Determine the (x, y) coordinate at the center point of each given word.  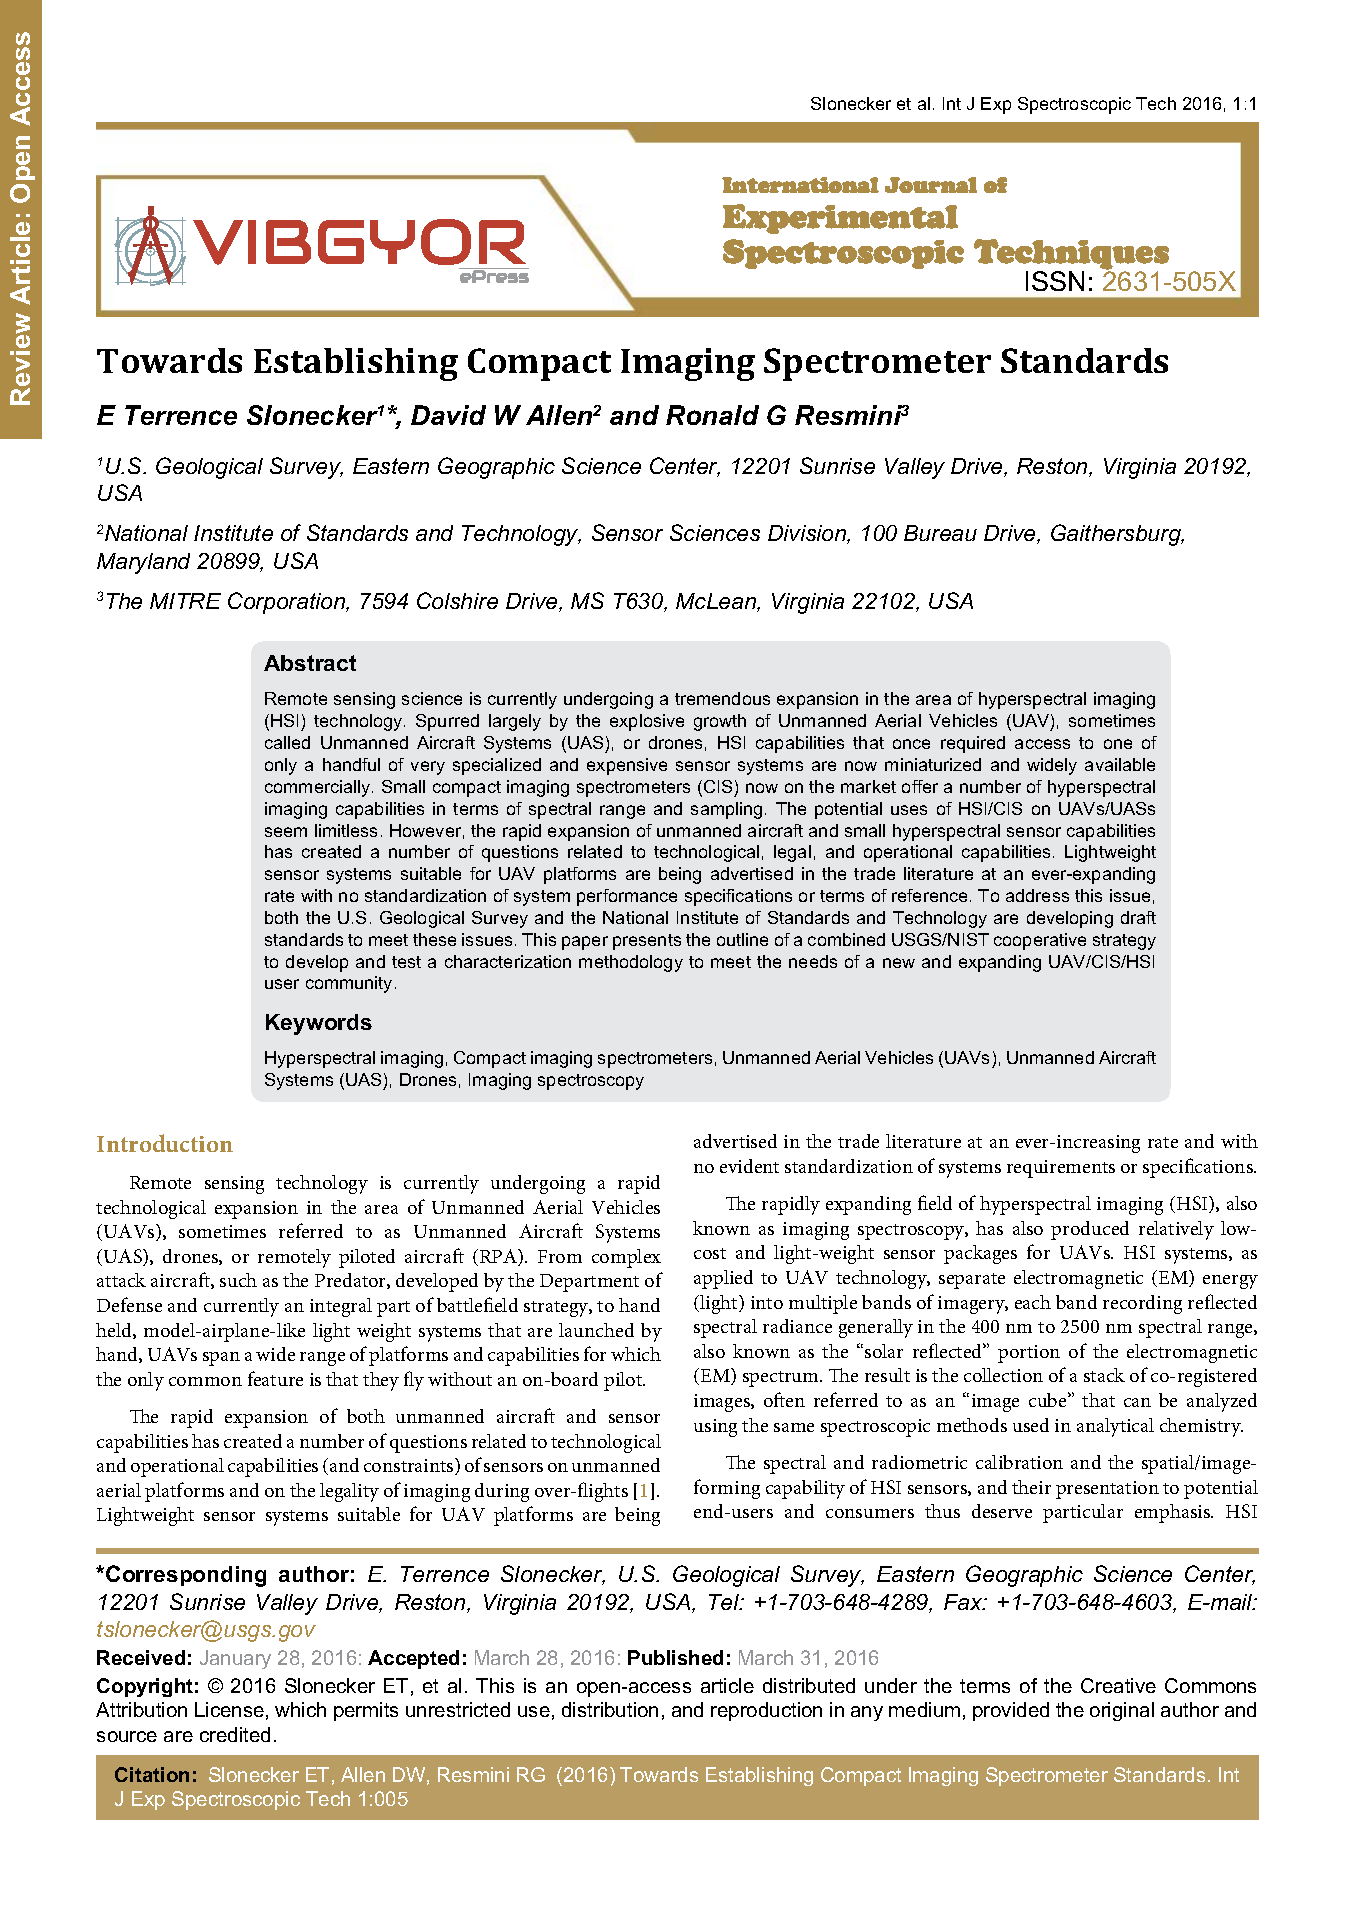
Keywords (319, 1024)
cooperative (1040, 941)
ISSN (1055, 281)
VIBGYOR (359, 242)
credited (235, 1734)
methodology (631, 963)
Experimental (840, 219)
